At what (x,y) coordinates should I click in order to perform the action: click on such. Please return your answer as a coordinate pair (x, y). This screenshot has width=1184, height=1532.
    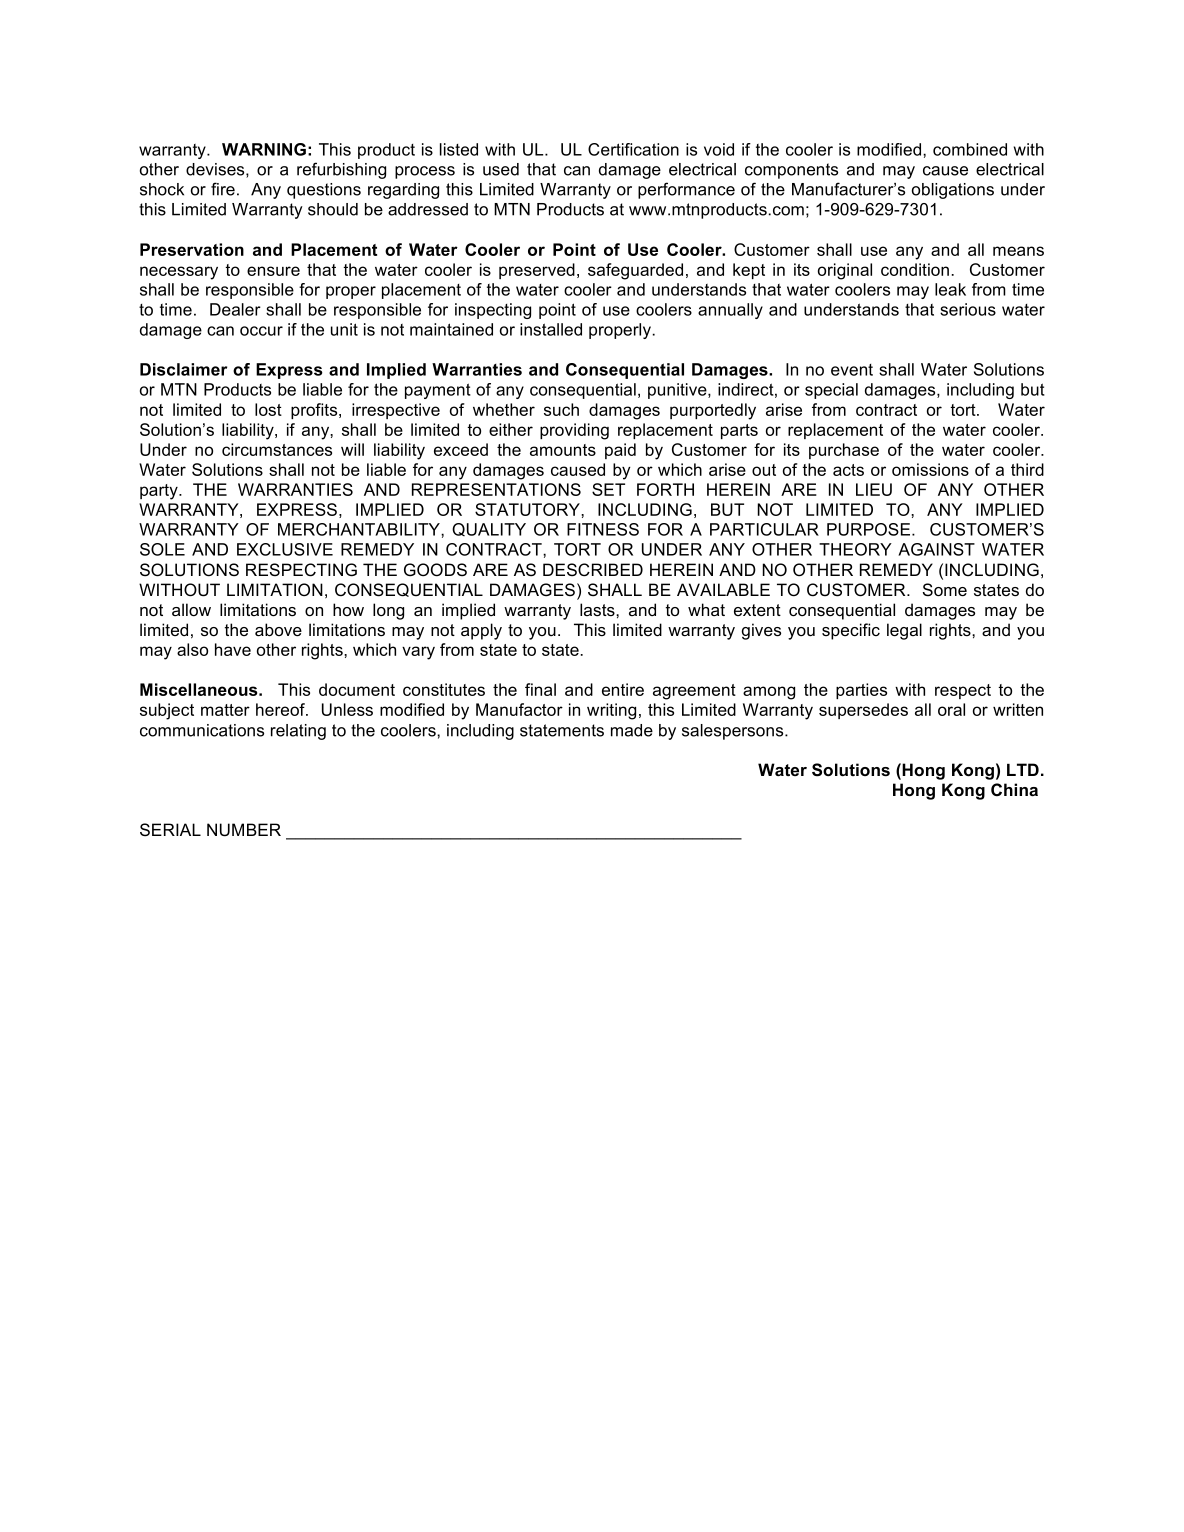
    Looking at the image, I should click on (561, 409).
